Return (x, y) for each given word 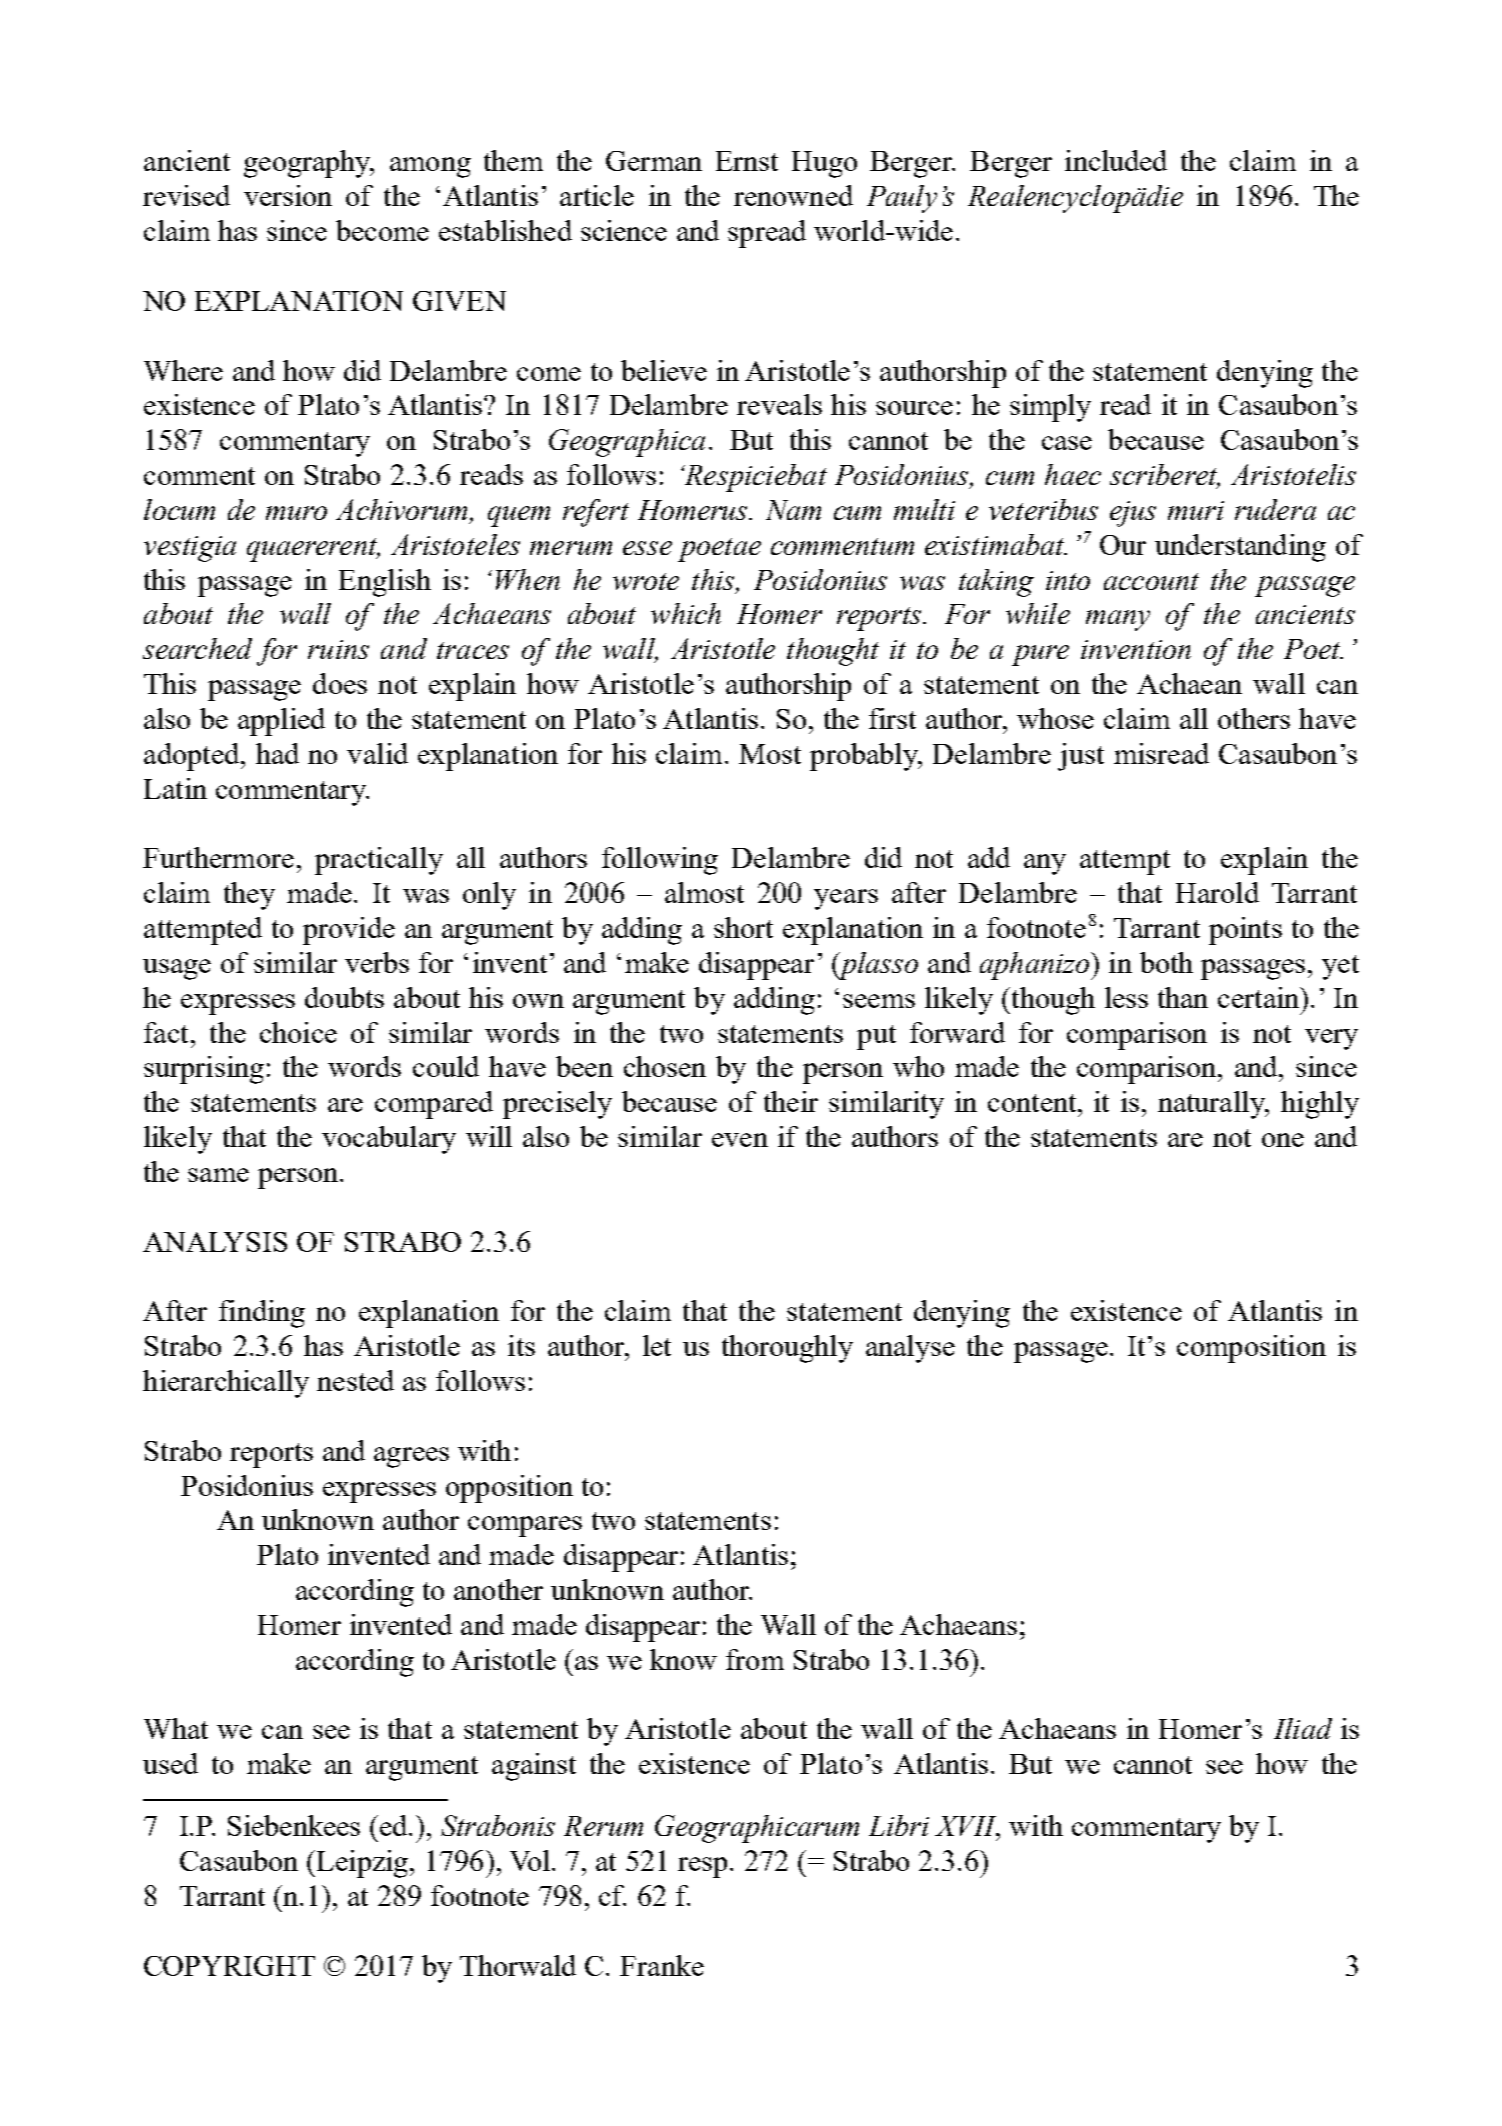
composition (1251, 1349)
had (277, 753)
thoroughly (787, 1349)
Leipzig (362, 1864)
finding (262, 1314)
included (1116, 160)
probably (865, 757)
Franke (662, 1965)
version (288, 195)
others (1254, 718)
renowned (793, 195)
